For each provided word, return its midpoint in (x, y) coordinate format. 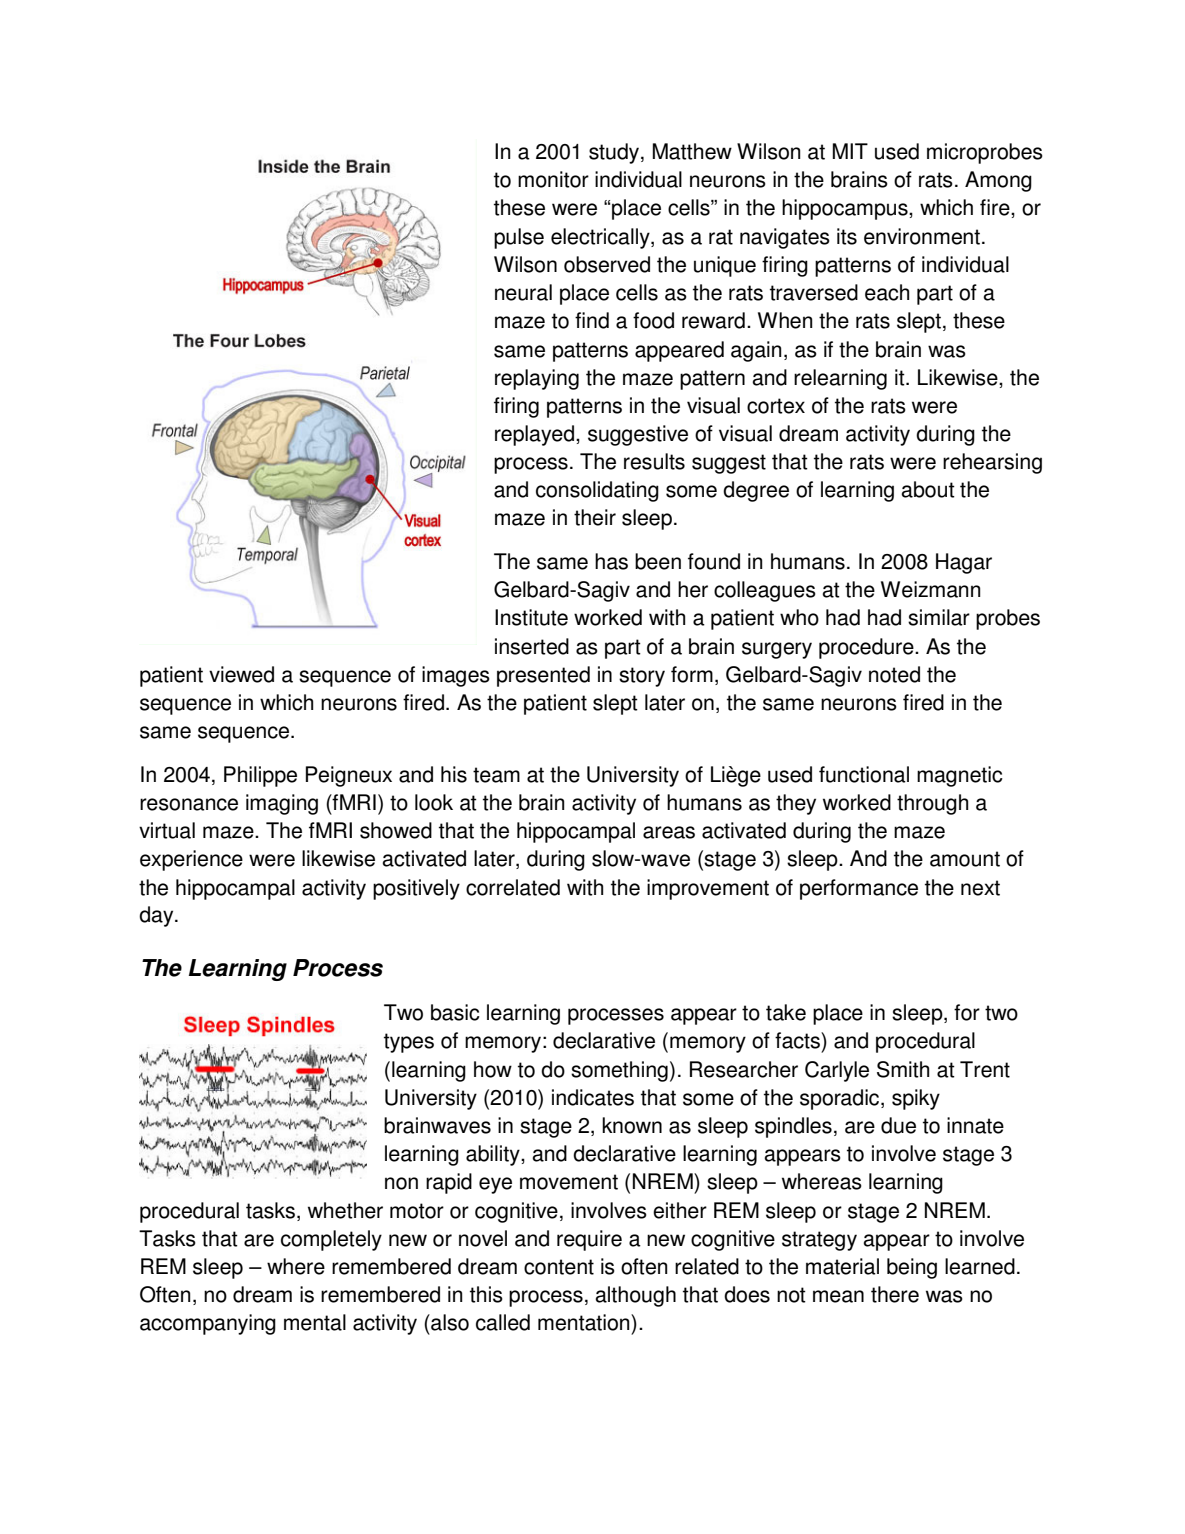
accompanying (208, 1324)
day (157, 916)
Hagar (964, 563)
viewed (241, 674)
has (611, 561)
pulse (519, 238)
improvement (708, 889)
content (559, 1267)
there (895, 1294)
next (980, 888)
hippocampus (846, 209)
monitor (553, 179)
